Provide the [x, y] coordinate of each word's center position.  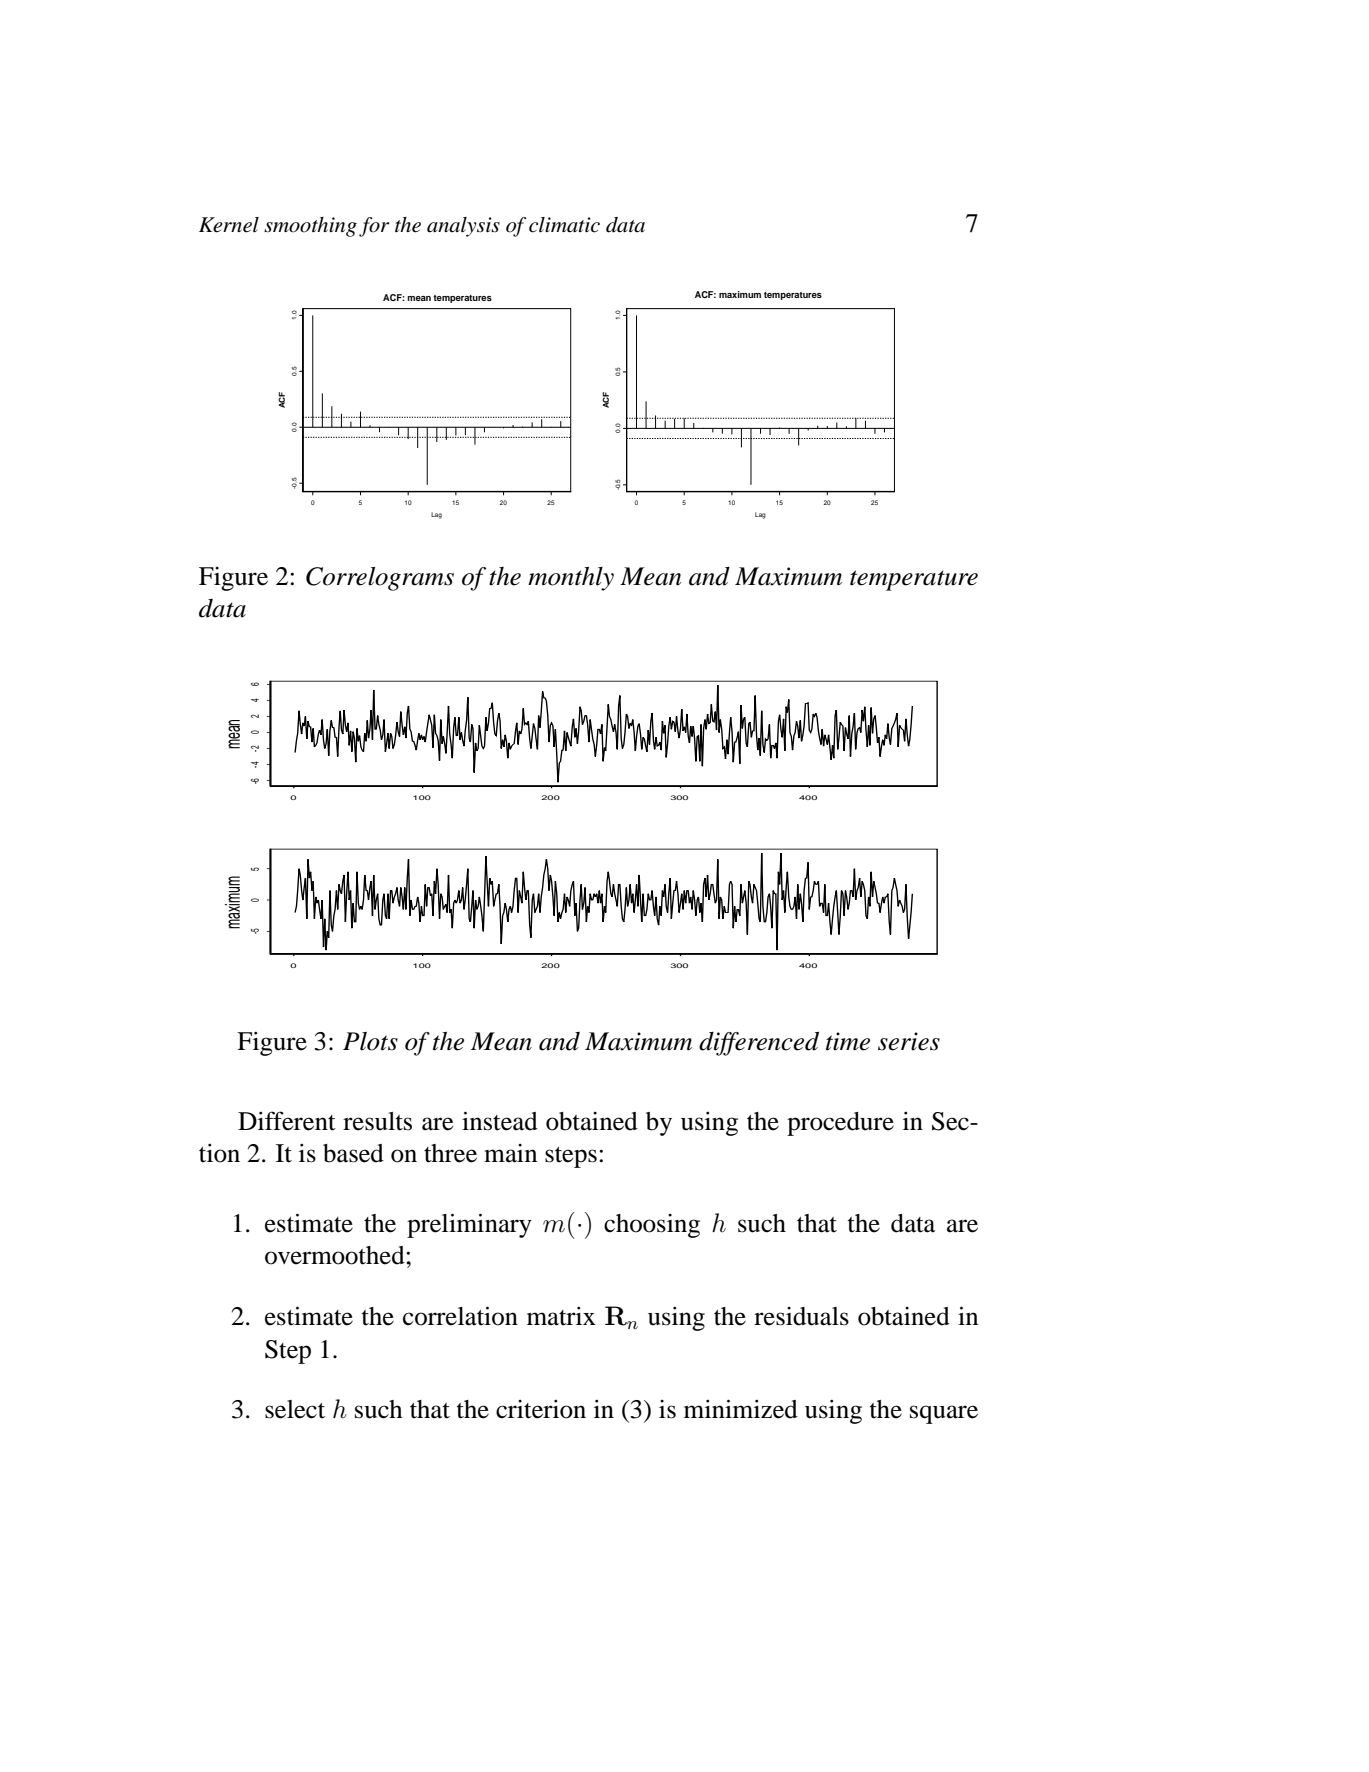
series [909, 1041]
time [848, 1041]
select [295, 1409]
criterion [541, 1409]
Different [287, 1121]
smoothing [310, 227]
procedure [840, 1124]
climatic [564, 225]
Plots [370, 1041]
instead [500, 1121]
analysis [463, 227]
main [510, 1153]
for [374, 227]
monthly [571, 579]
